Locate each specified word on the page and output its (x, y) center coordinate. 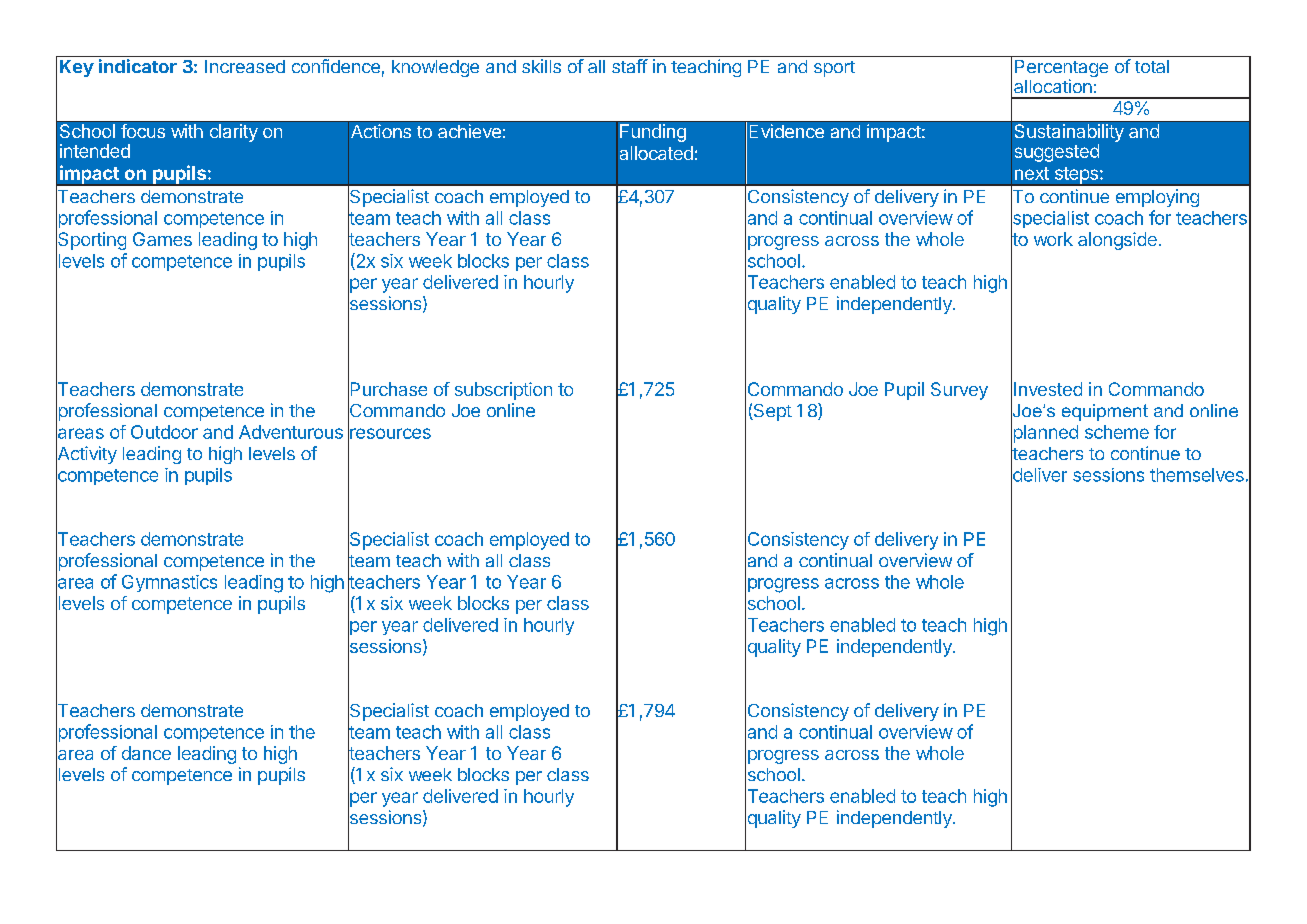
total (1152, 66)
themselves (1197, 475)
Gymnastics (169, 583)
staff (630, 66)
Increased (245, 66)
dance (146, 753)
